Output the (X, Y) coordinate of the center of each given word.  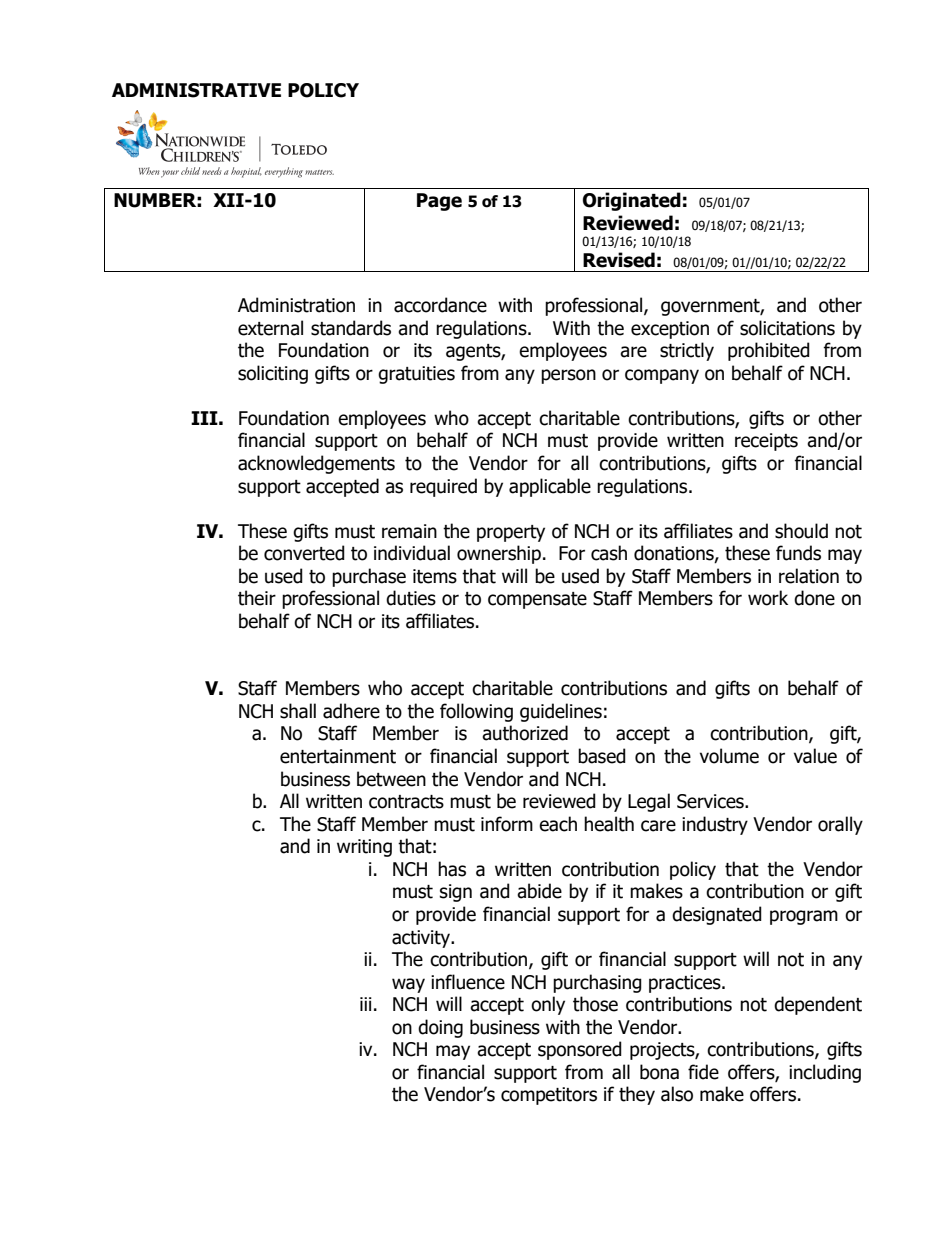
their (257, 598)
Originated (632, 201)
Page (439, 202)
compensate (537, 600)
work (768, 598)
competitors (549, 1096)
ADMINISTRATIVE (196, 90)
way (408, 985)
